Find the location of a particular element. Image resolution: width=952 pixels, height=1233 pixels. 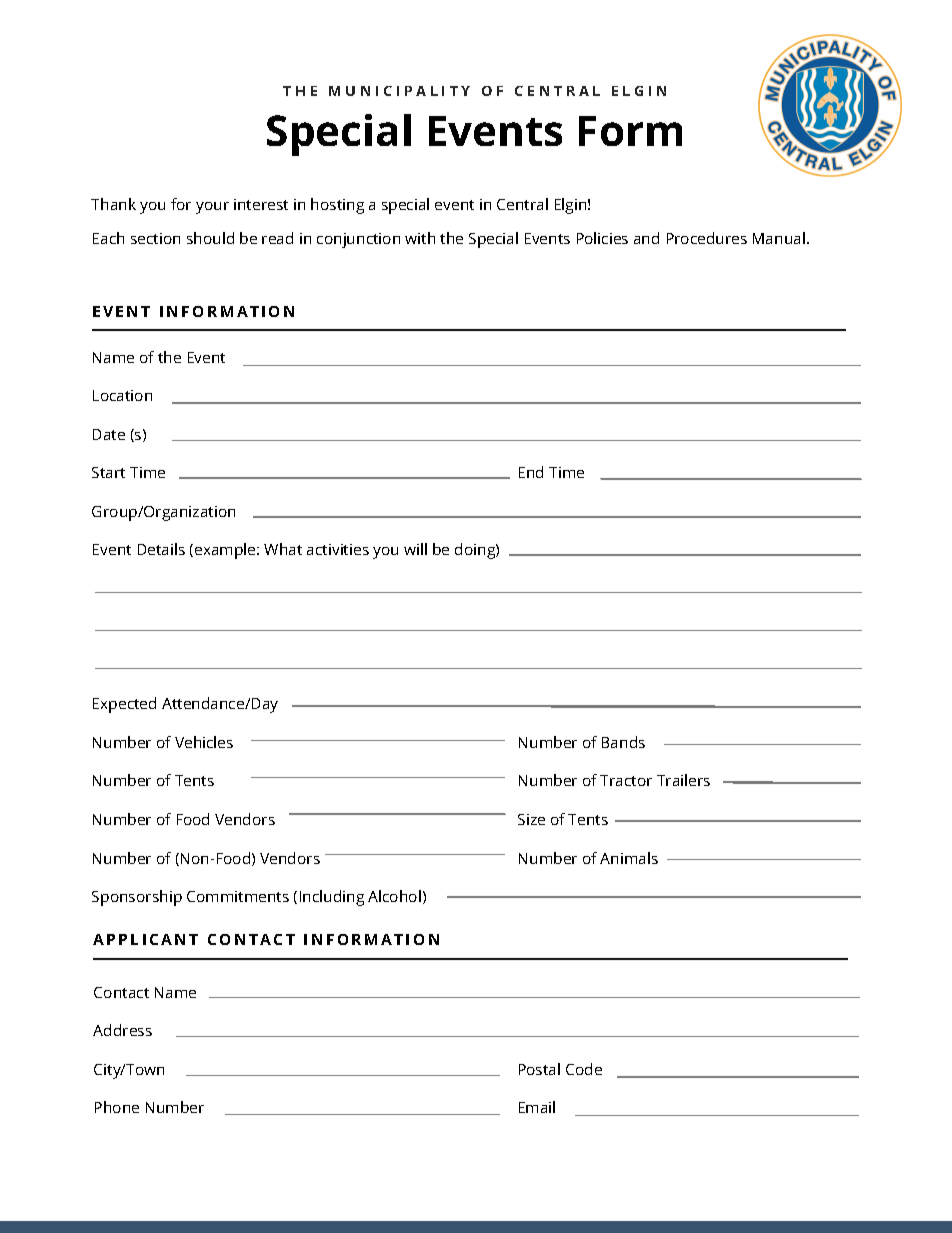

Postal is located at coordinates (539, 1069).
